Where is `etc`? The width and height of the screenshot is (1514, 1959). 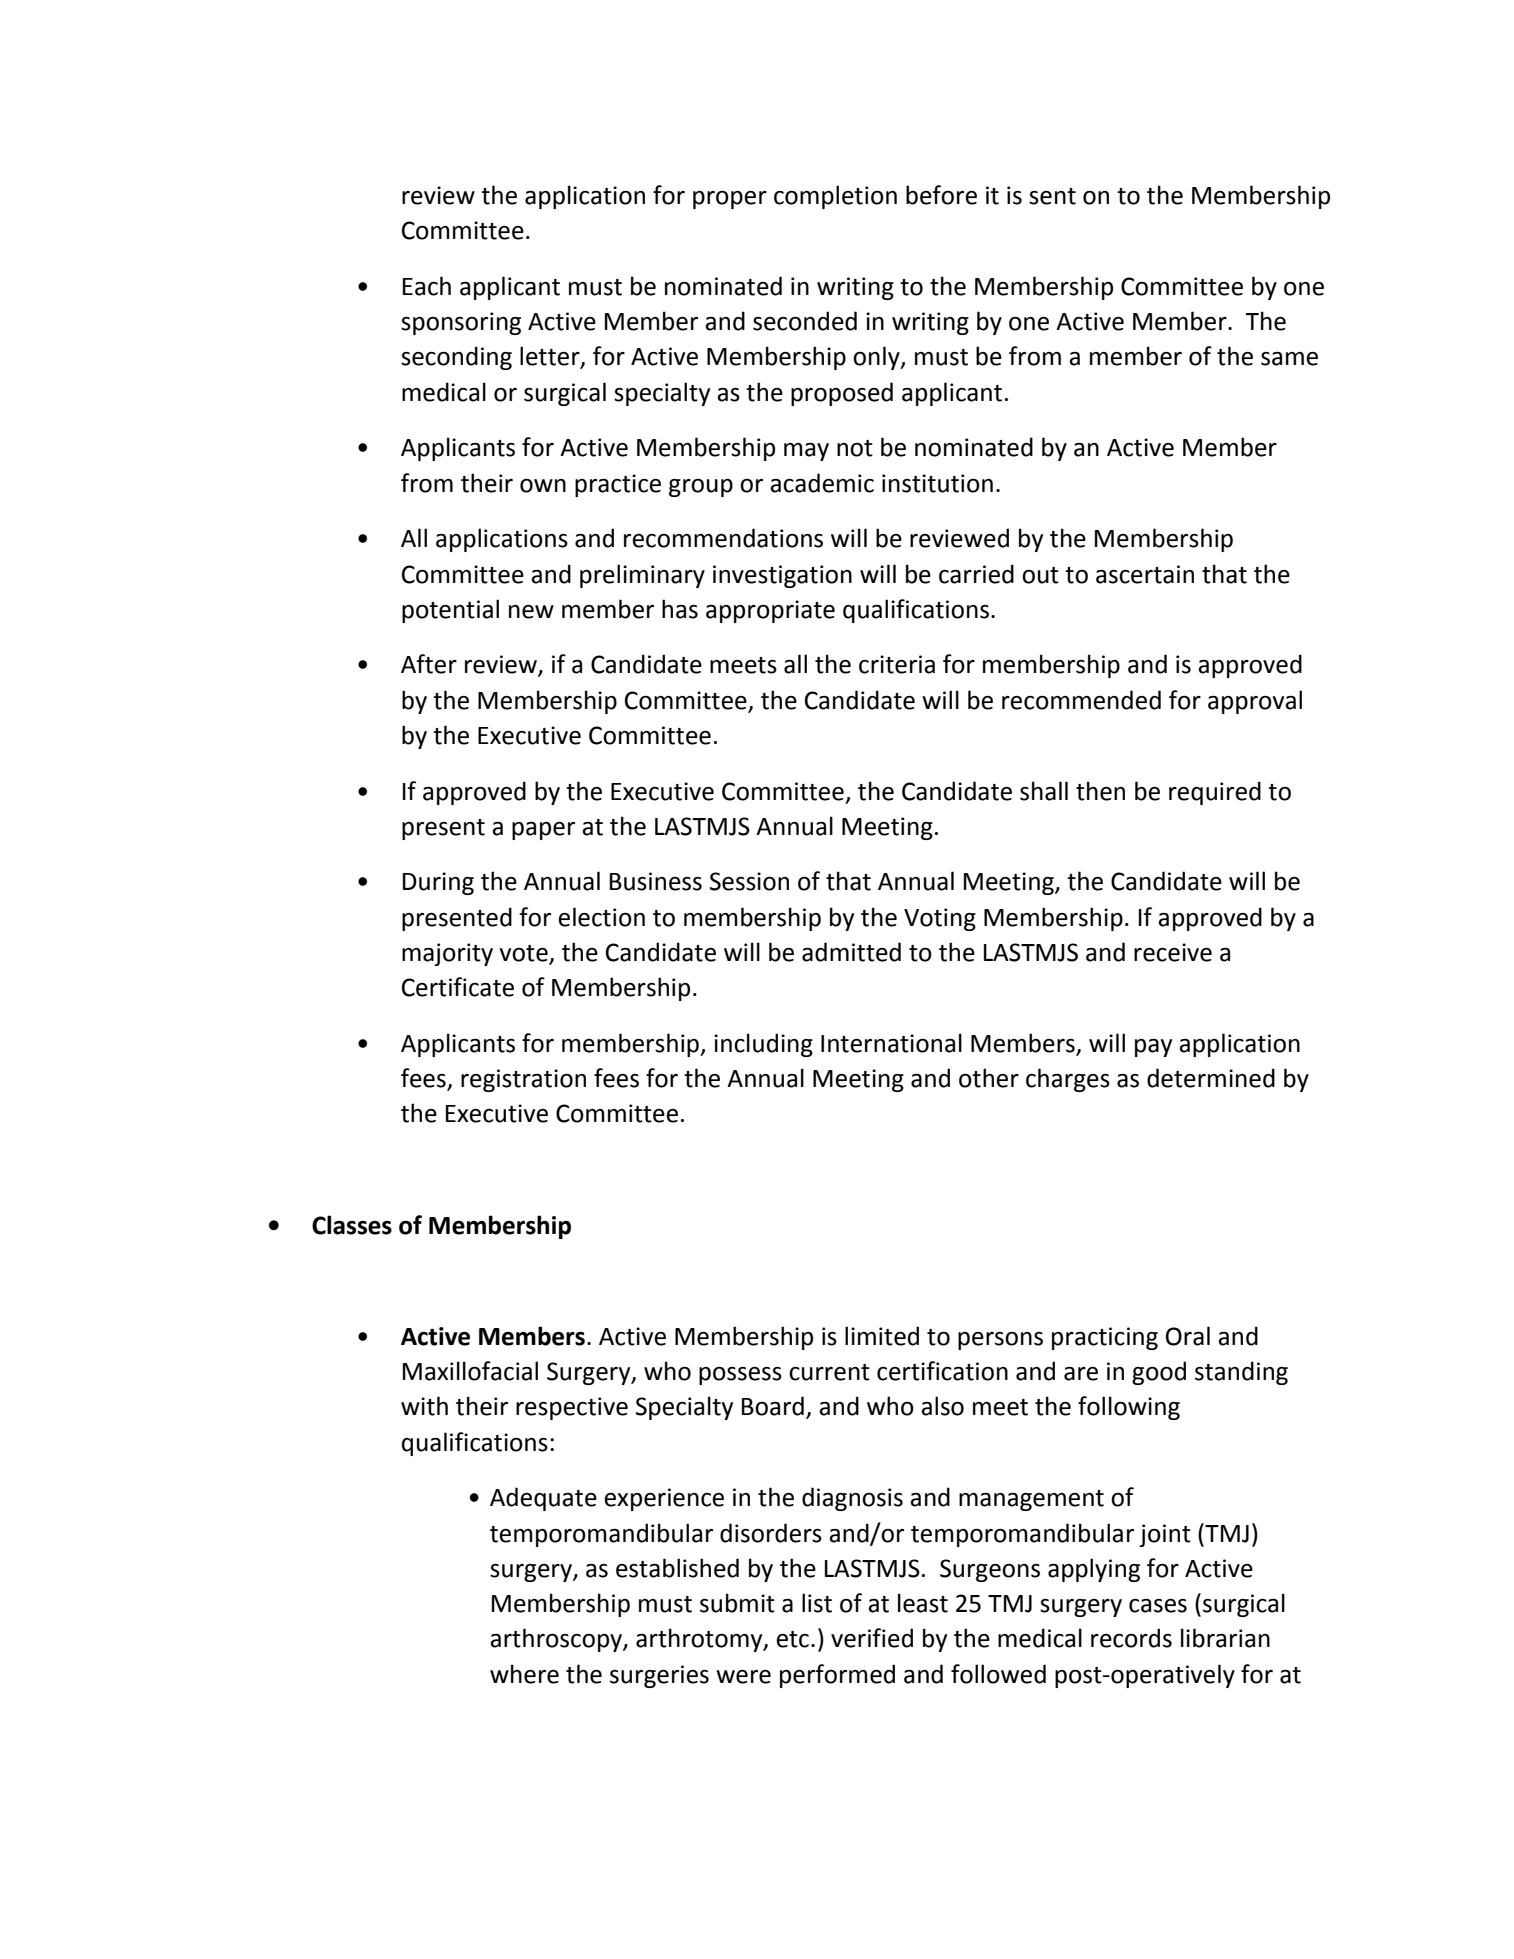
etc is located at coordinates (792, 1639).
